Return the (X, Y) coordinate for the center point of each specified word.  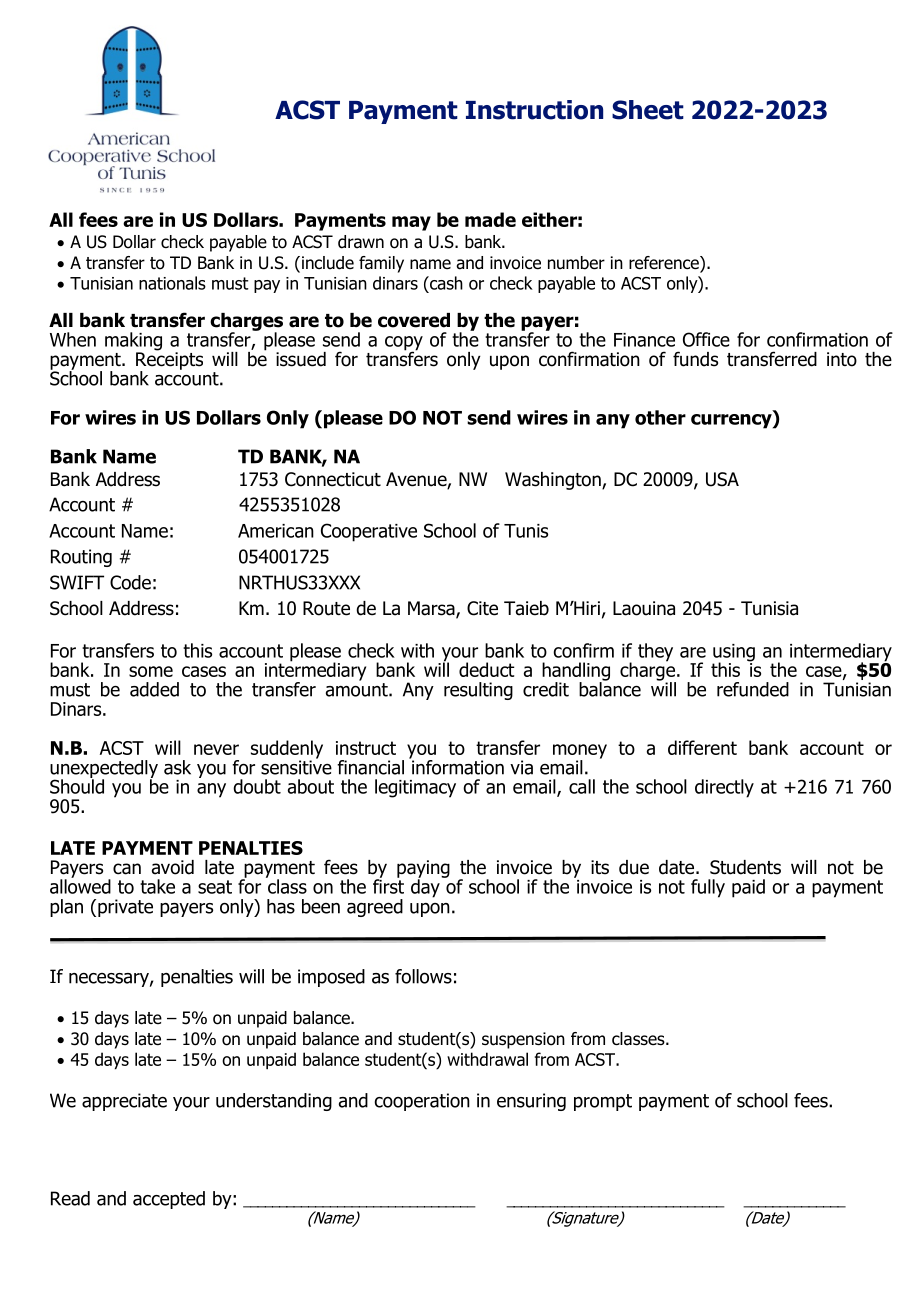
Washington (554, 481)
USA (722, 479)
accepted (169, 1200)
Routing (81, 558)
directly (724, 788)
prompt (603, 1102)
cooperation (422, 1102)
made (490, 219)
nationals (172, 283)
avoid (173, 867)
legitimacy (415, 788)
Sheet (648, 110)
